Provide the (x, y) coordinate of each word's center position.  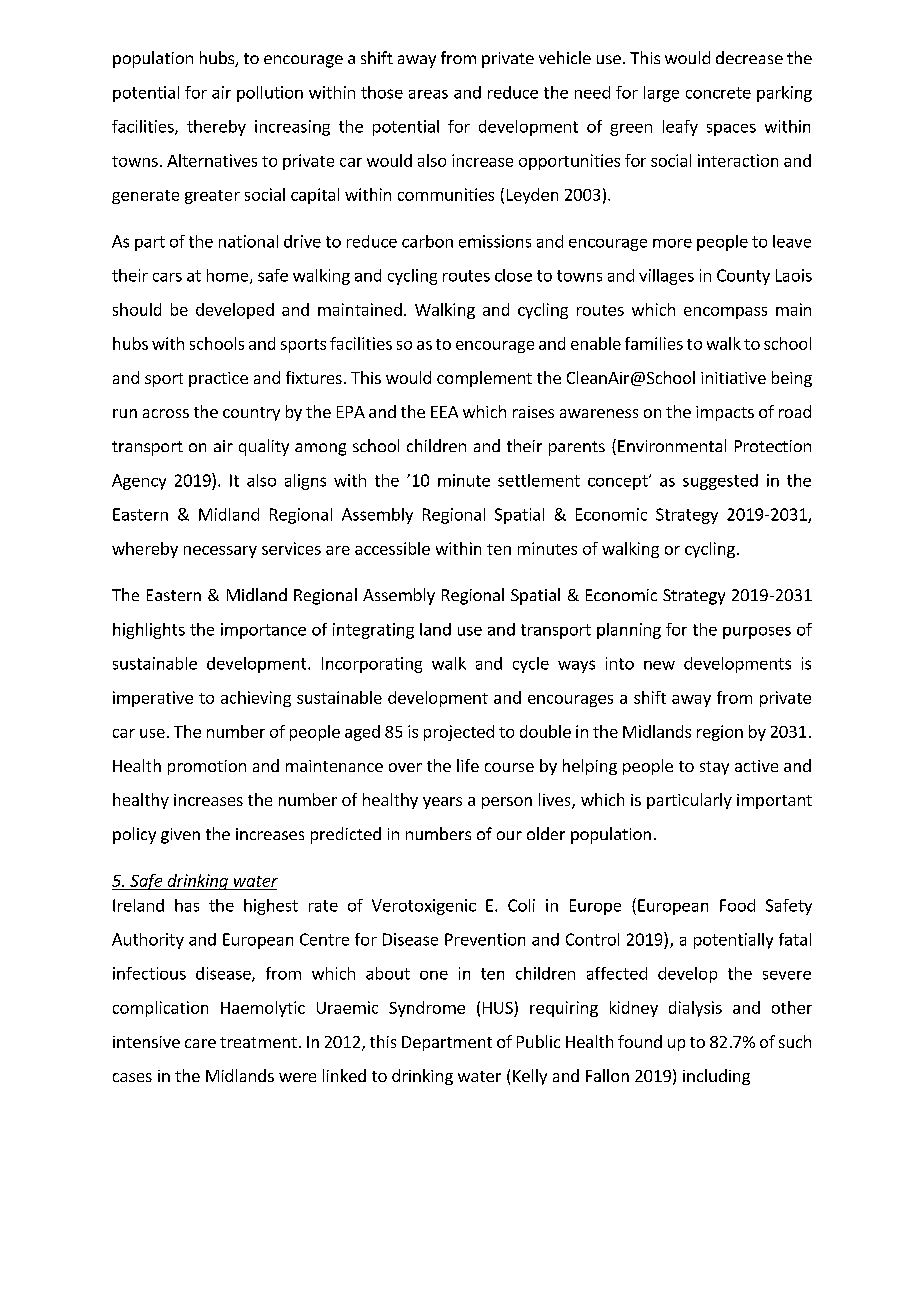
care (200, 1043)
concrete (718, 93)
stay (714, 768)
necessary (220, 552)
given (180, 836)
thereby (216, 128)
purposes (757, 633)
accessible (392, 548)
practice (218, 379)
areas (428, 94)
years (442, 803)
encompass (725, 313)
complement (484, 379)
